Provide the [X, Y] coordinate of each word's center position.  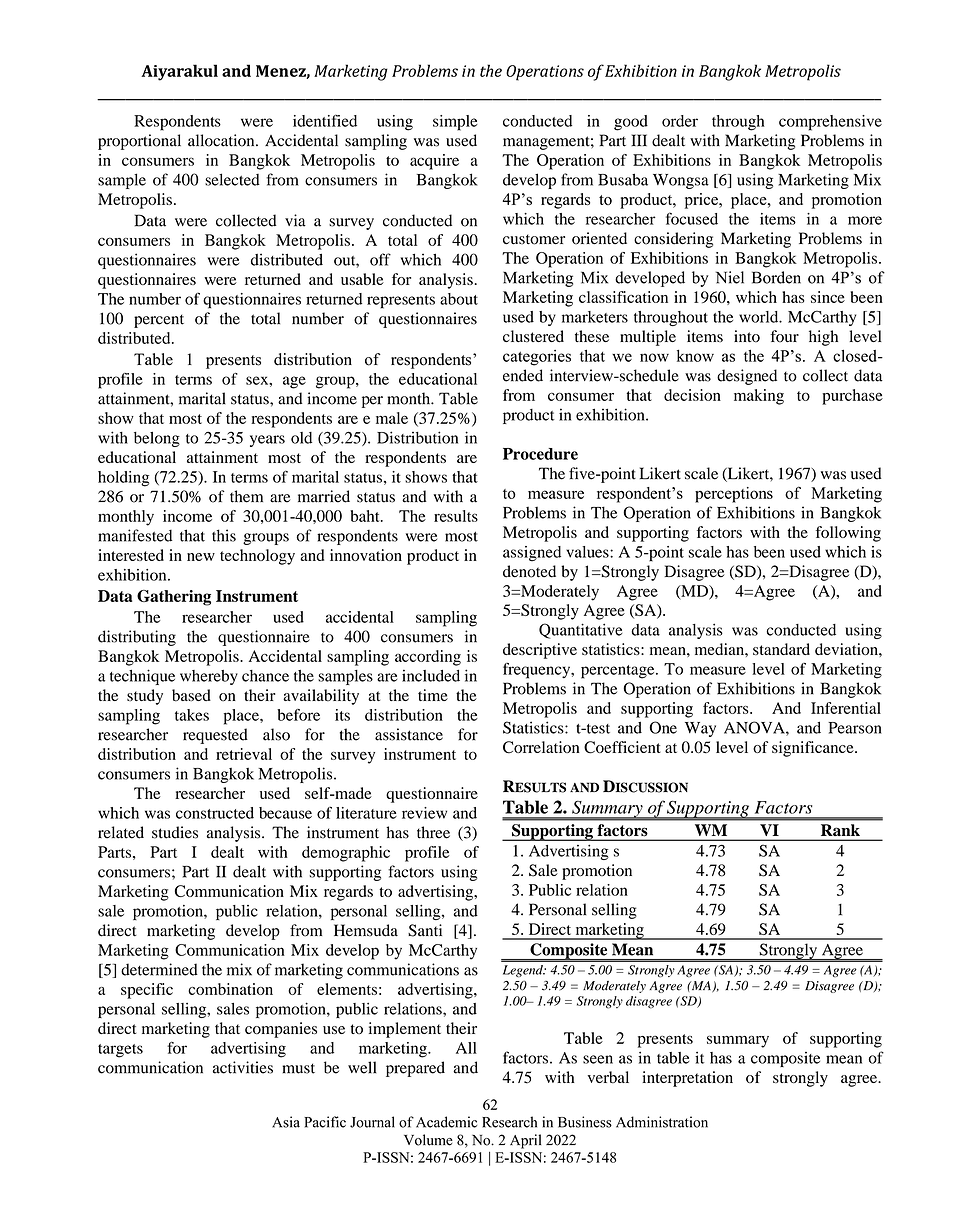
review [424, 813]
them [246, 496]
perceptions [734, 495]
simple [455, 123]
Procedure [540, 454]
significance [814, 749]
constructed [215, 813]
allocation [222, 140]
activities [243, 1067]
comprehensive [830, 123]
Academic [446, 1122]
